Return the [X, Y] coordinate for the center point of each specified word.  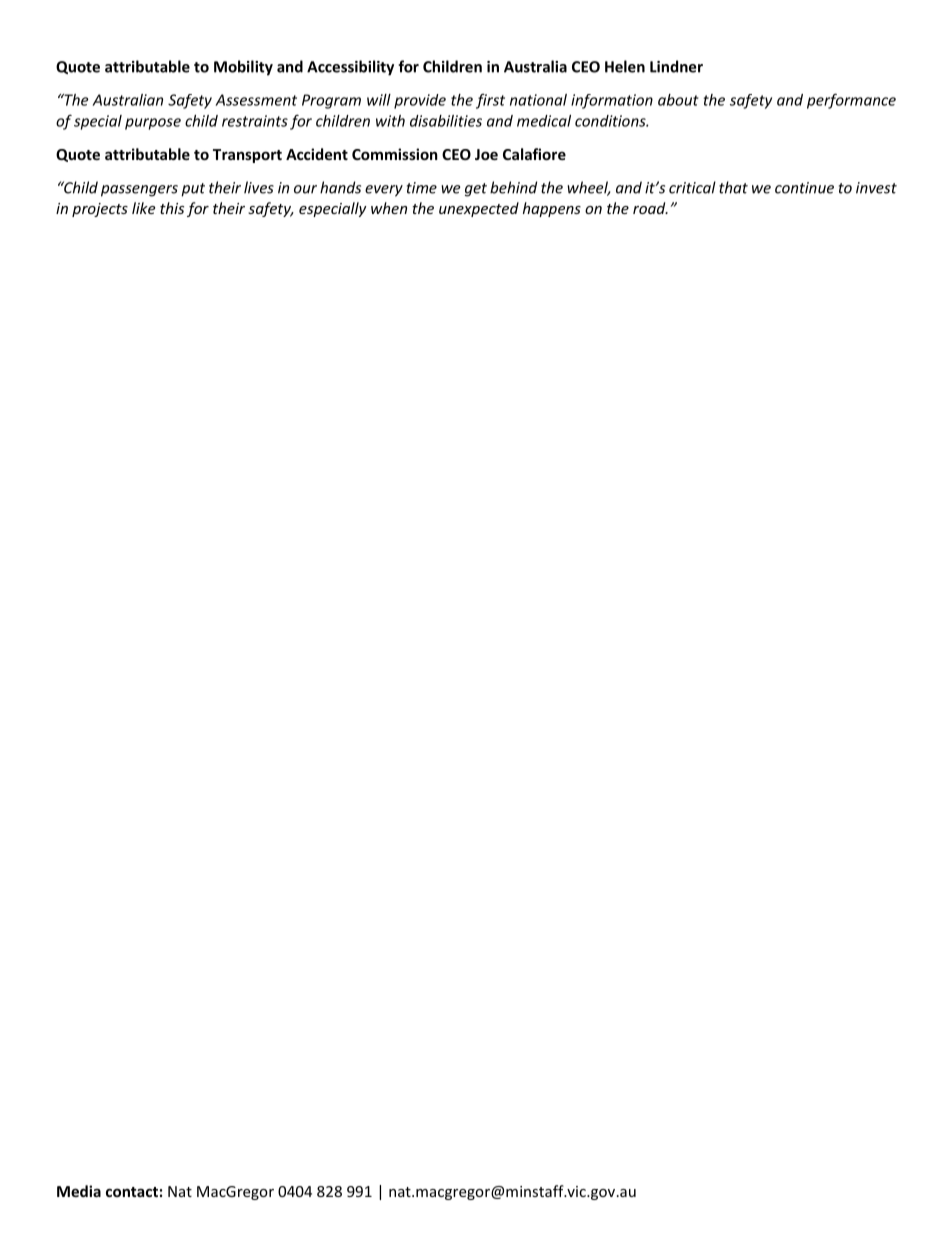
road [650, 208]
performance [851, 101]
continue [804, 188]
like [143, 208]
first [490, 101]
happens [552, 209]
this [172, 208]
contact [132, 1192]
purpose [153, 124]
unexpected [479, 209]
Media [79, 1191]
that [733, 187]
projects [100, 210]
